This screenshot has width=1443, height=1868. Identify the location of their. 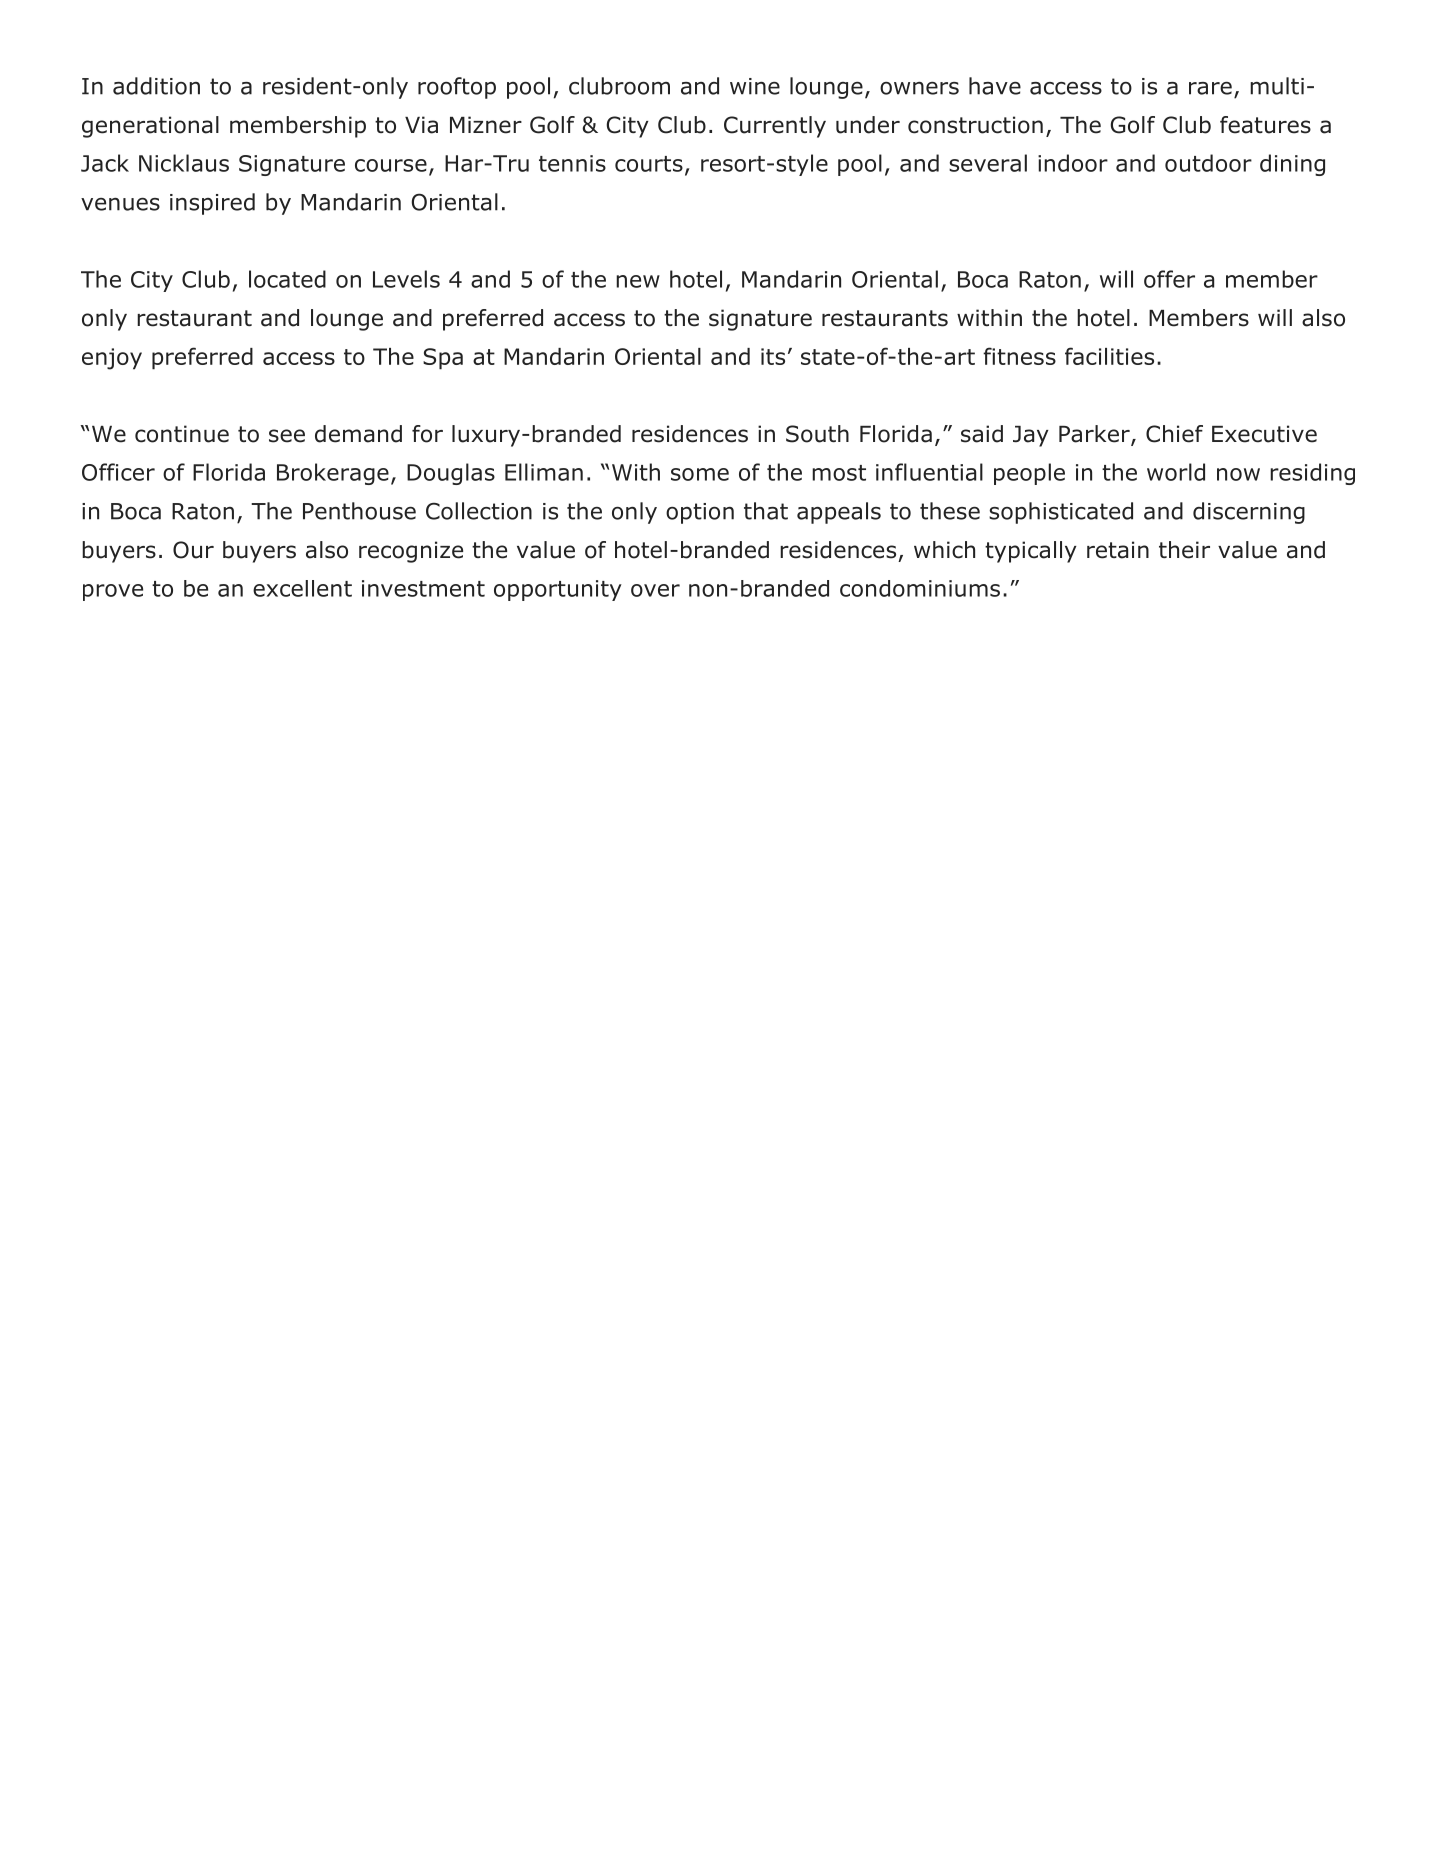
(1184, 550).
